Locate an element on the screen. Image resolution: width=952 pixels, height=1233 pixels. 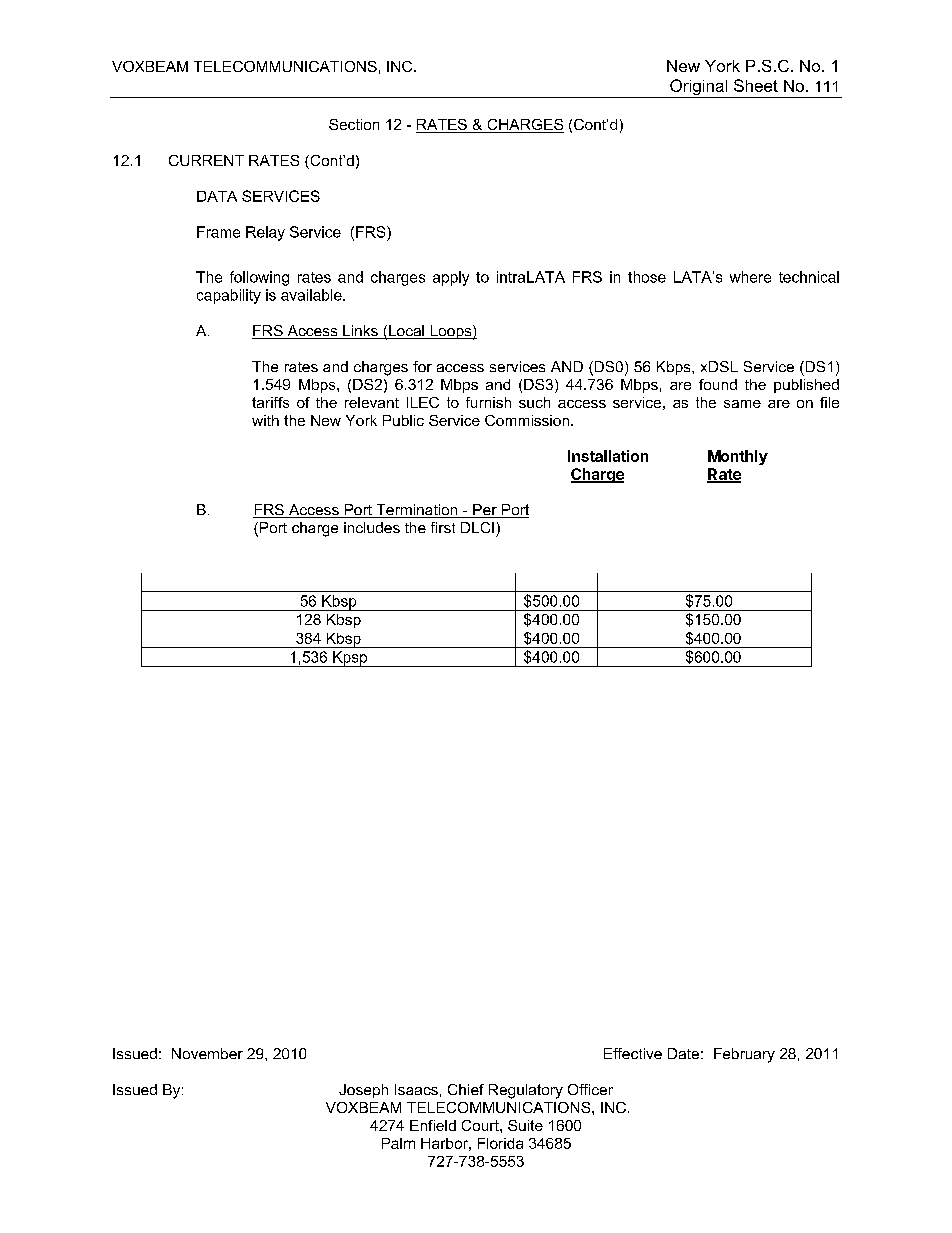
tariffs is located at coordinates (270, 402).
